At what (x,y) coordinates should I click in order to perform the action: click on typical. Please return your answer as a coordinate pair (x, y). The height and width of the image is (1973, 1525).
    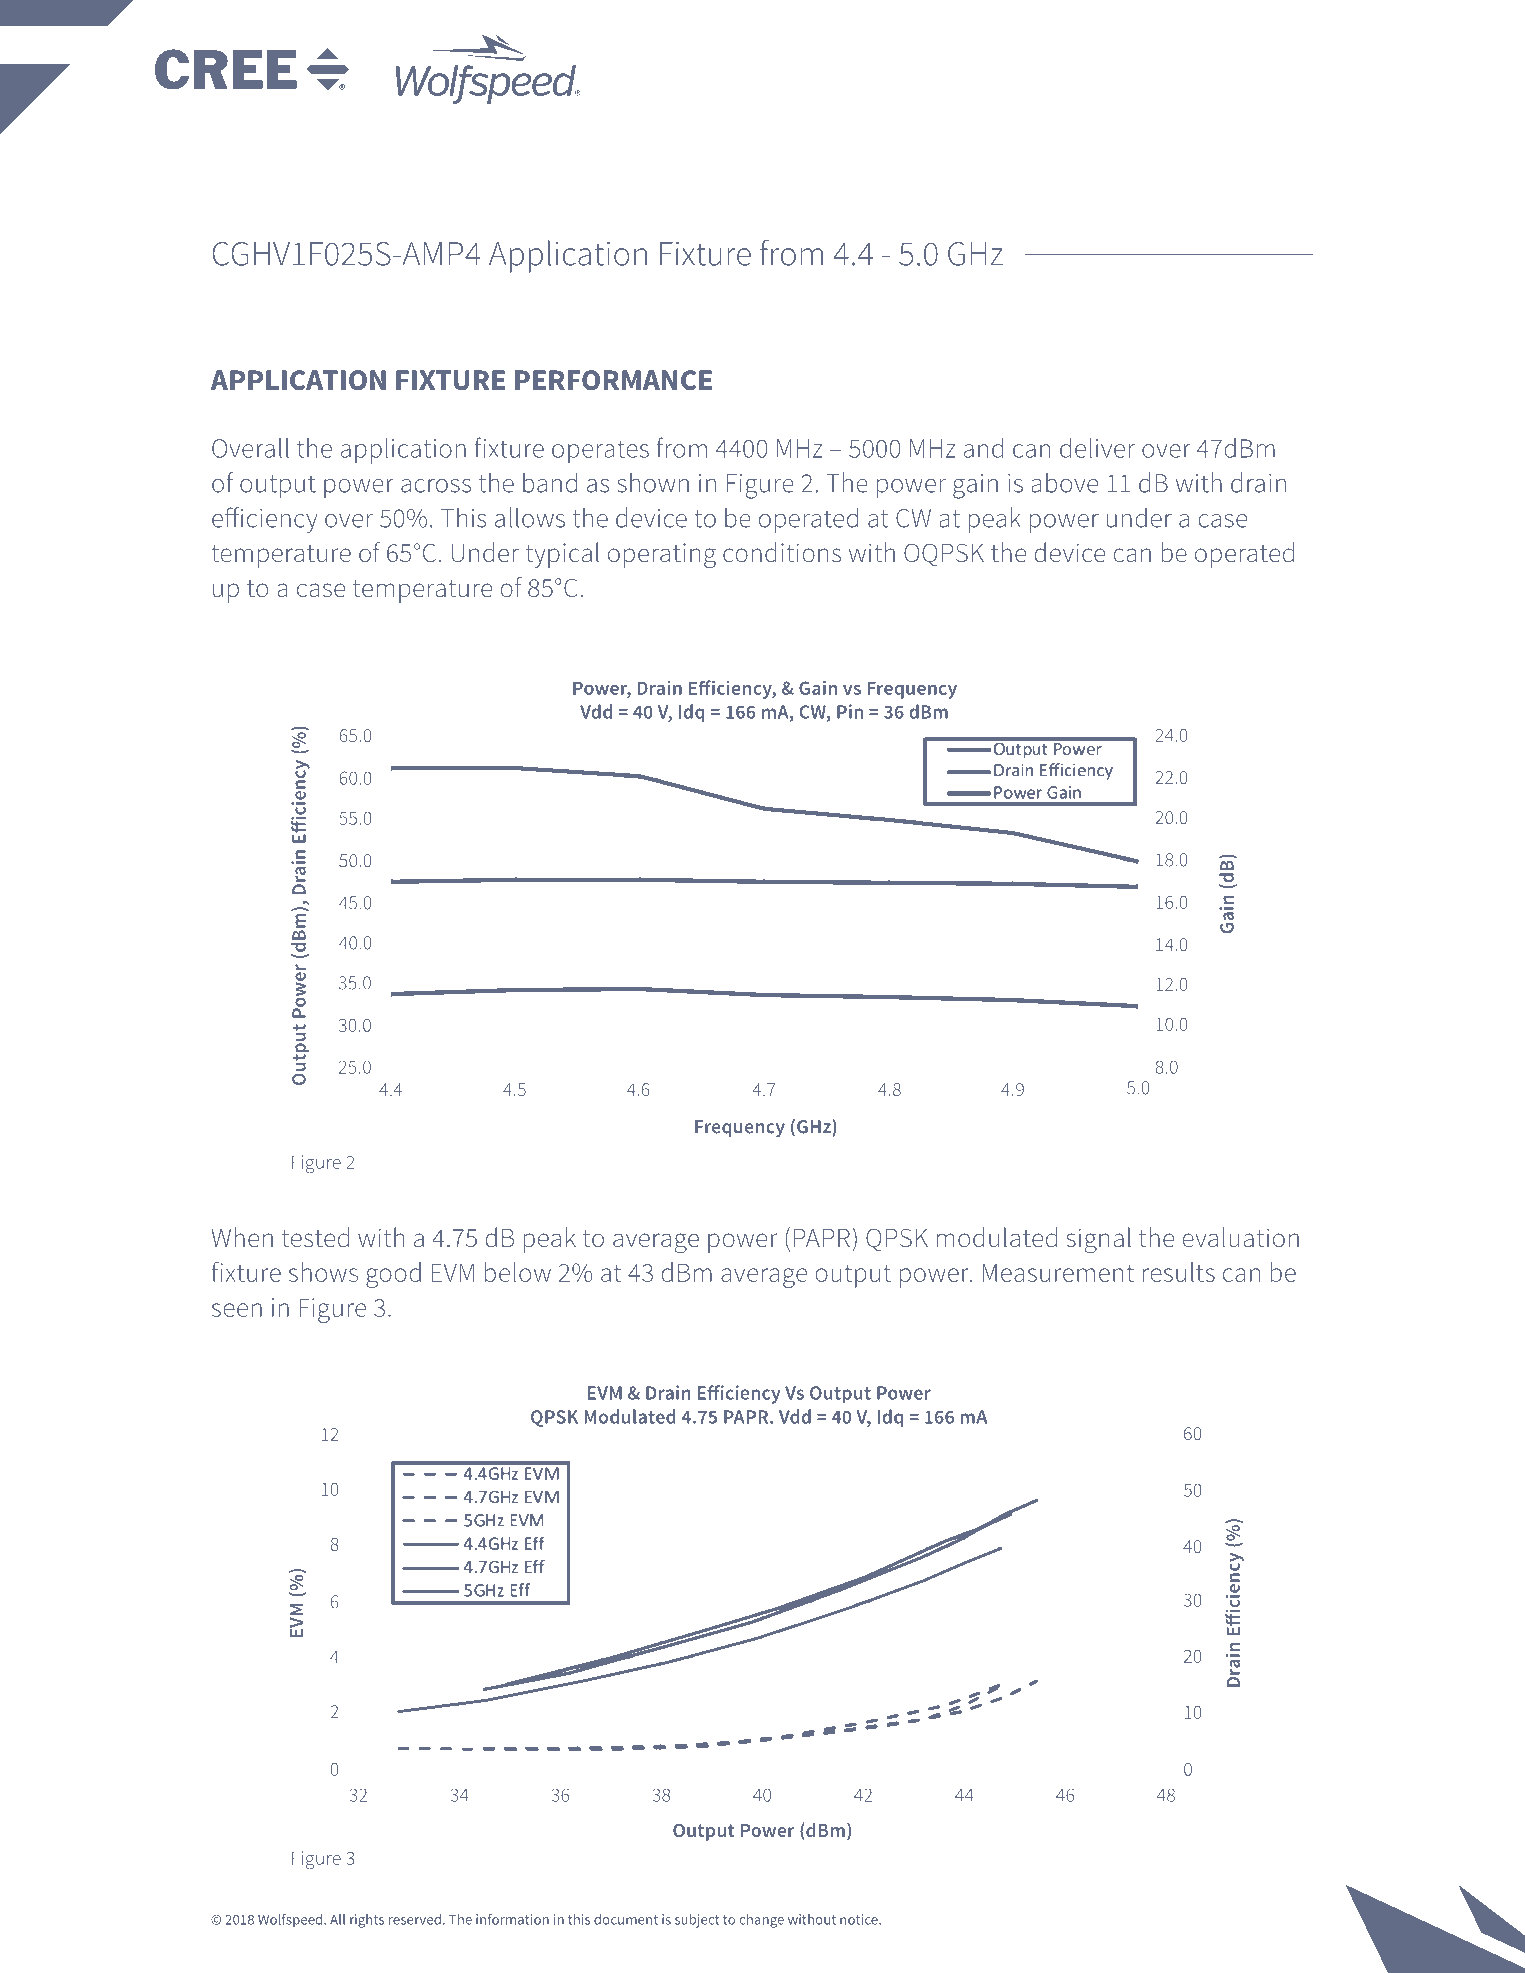
    Looking at the image, I should click on (562, 555).
